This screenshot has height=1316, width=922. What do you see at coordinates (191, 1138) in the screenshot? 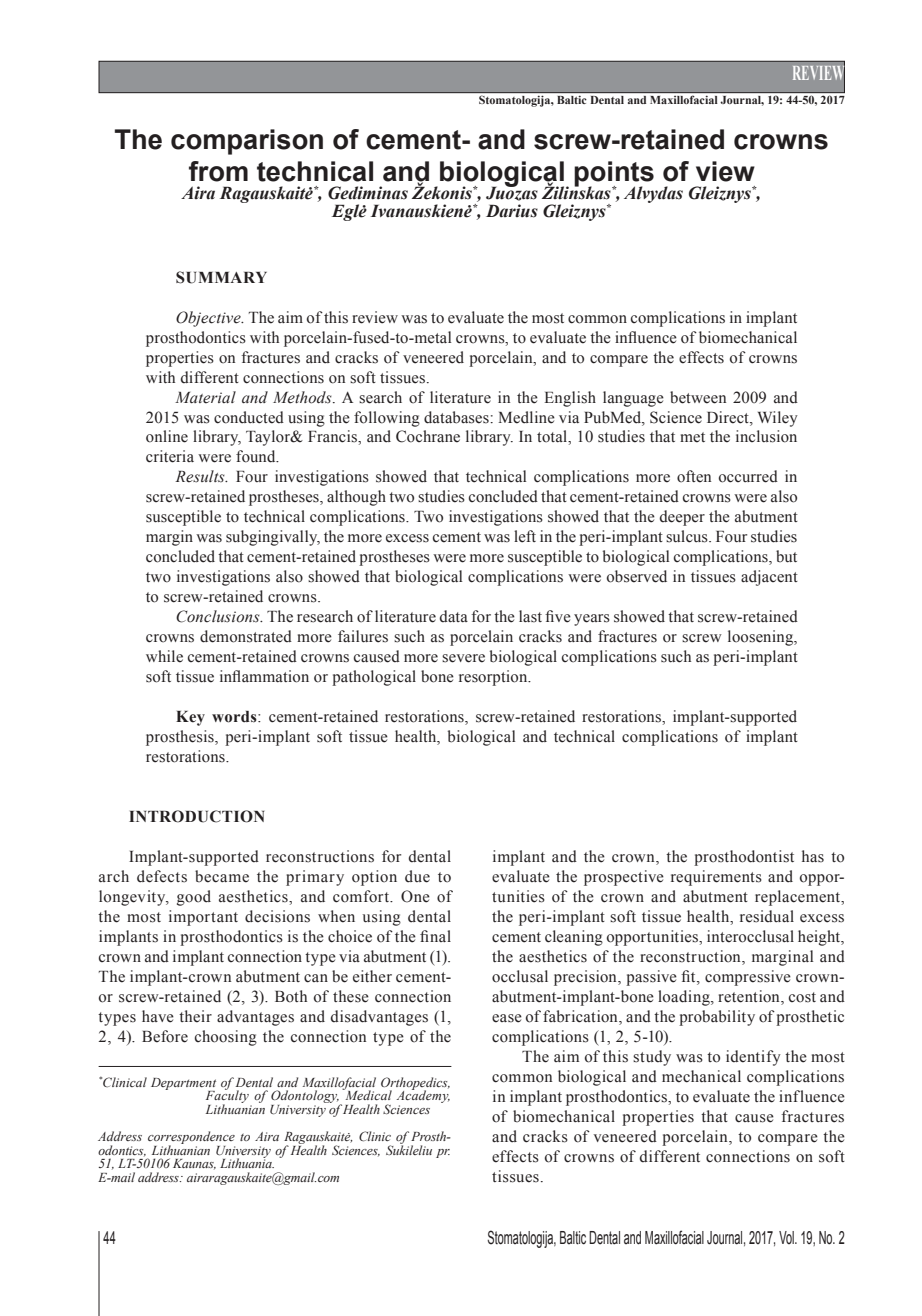
I see `correspondence` at bounding box center [191, 1138].
